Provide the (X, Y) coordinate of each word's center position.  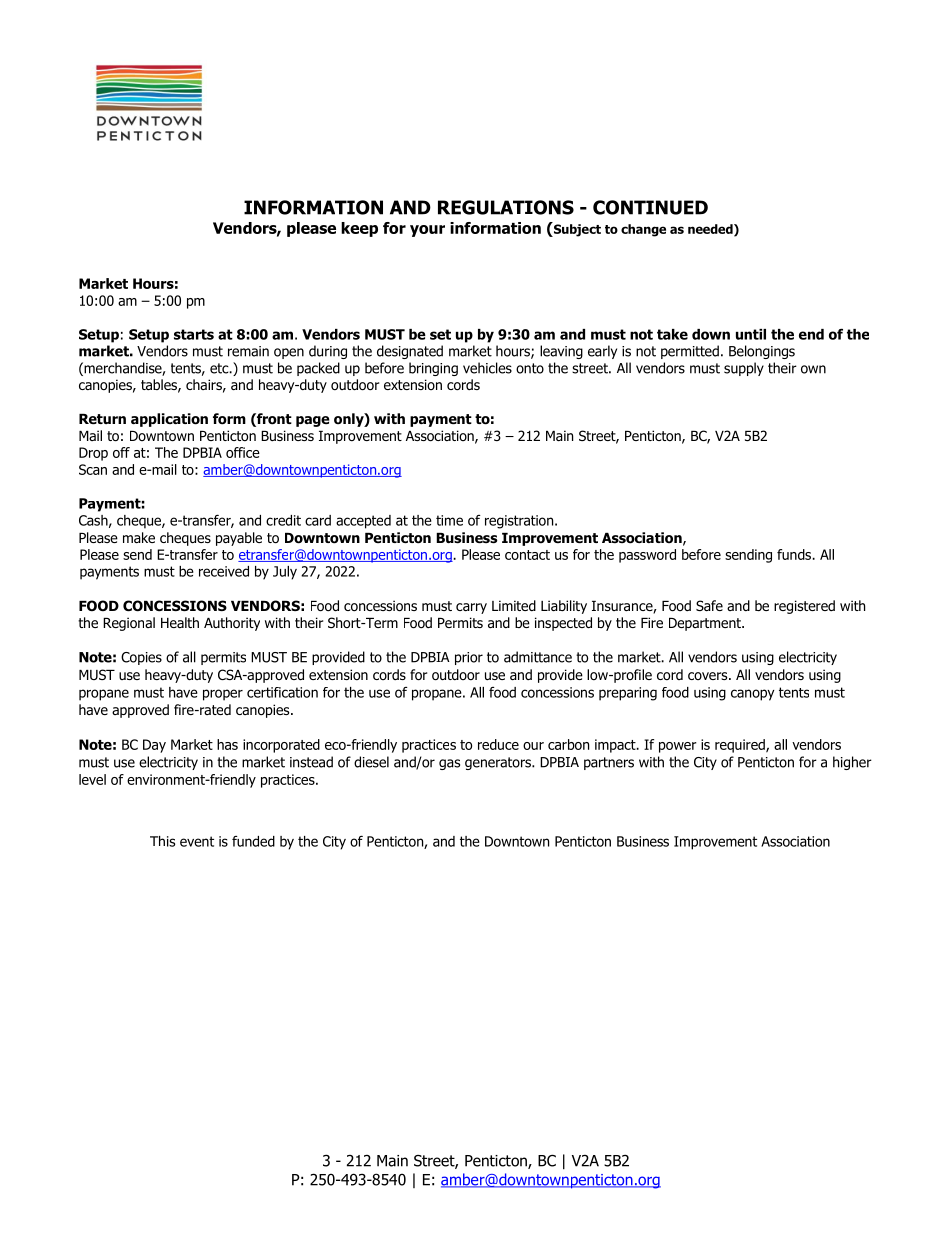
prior (469, 658)
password (647, 556)
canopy (752, 695)
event (197, 841)
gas (449, 764)
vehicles (487, 368)
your (427, 231)
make (139, 537)
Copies (141, 658)
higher (852, 763)
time (449, 520)
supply (744, 369)
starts (194, 334)
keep (359, 229)
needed (711, 230)
